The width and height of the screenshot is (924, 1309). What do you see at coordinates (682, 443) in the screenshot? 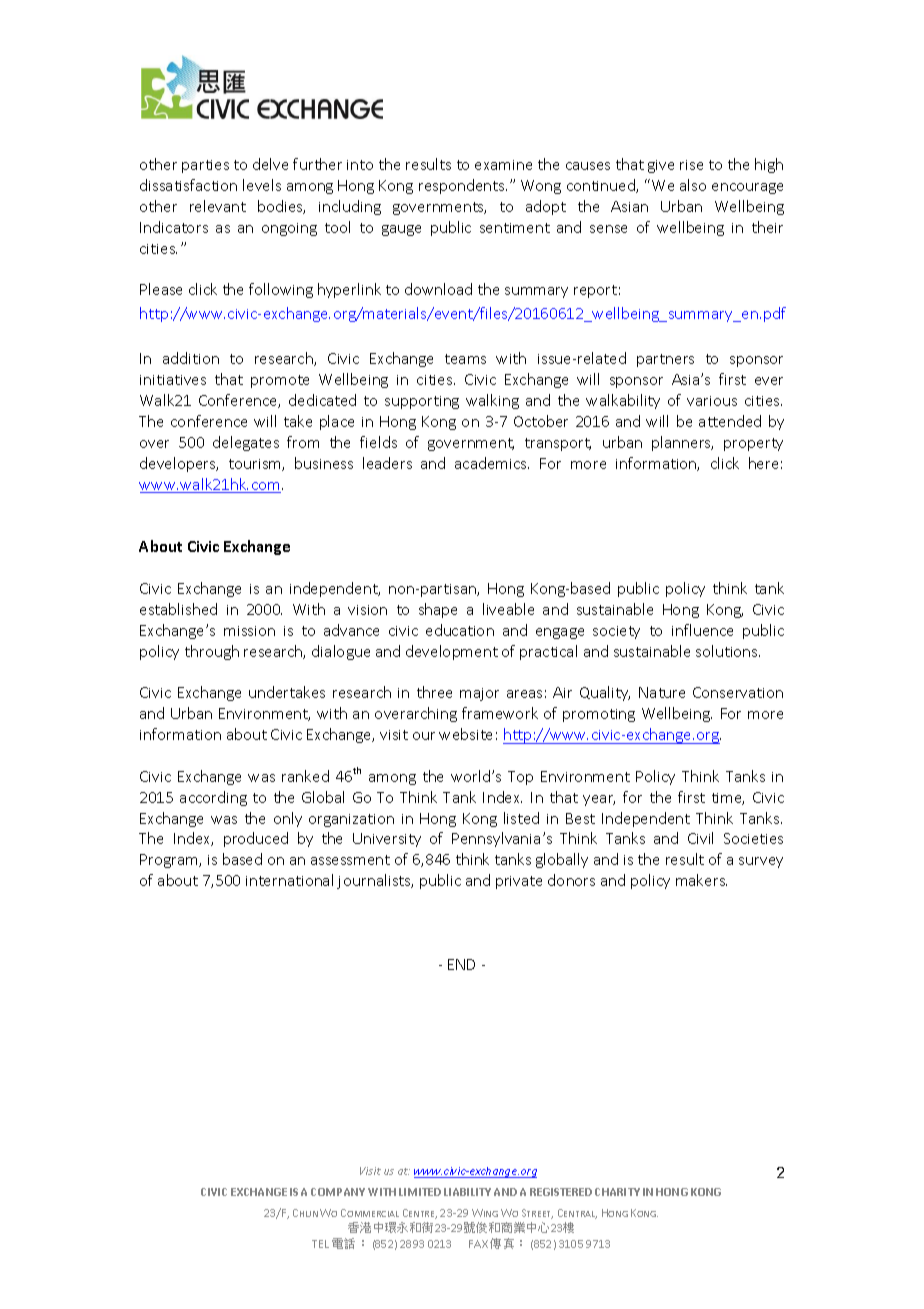
I see `planners` at bounding box center [682, 443].
